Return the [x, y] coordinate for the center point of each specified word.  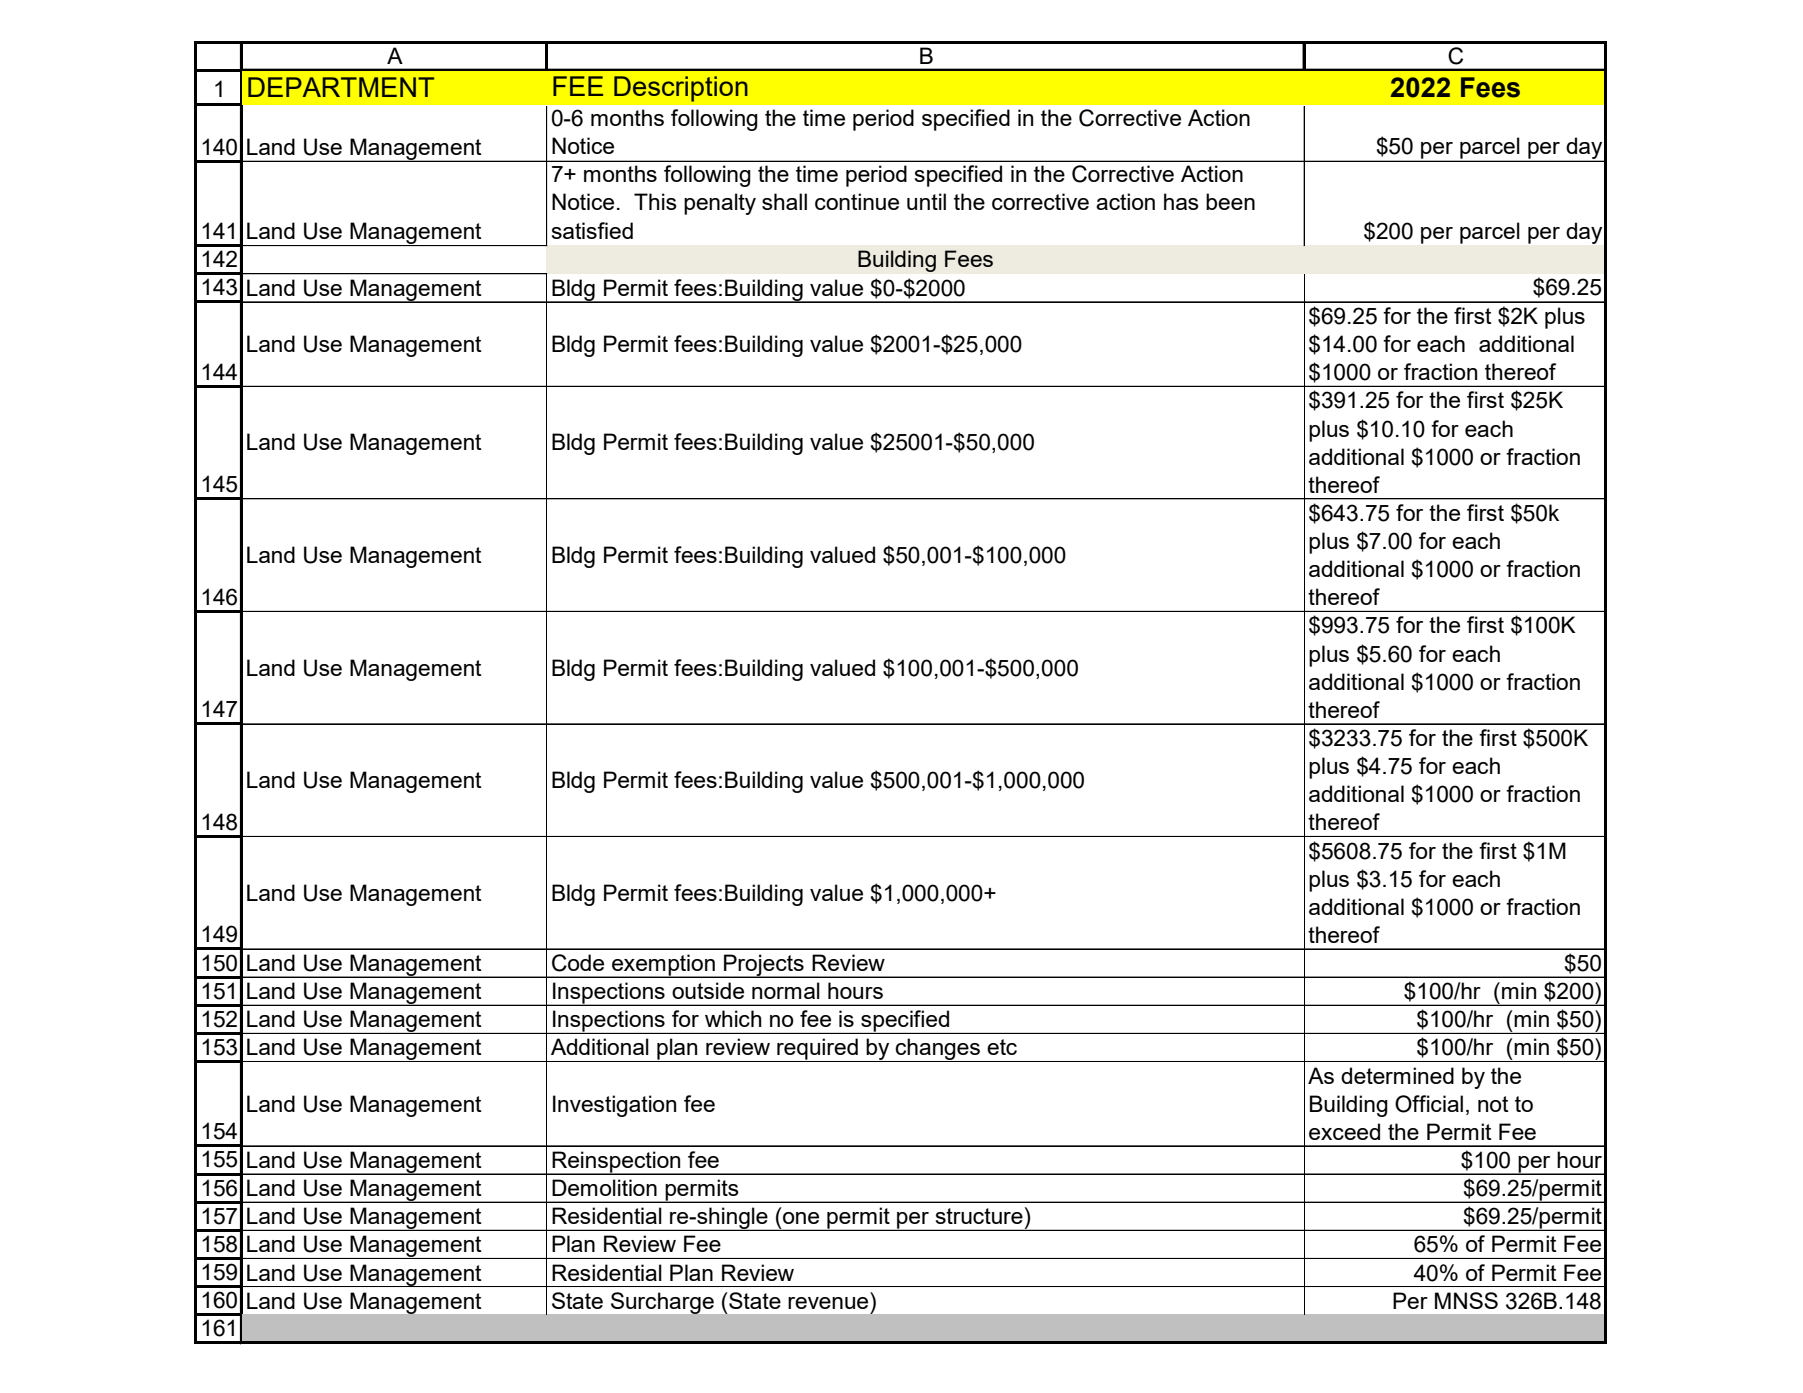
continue [857, 201]
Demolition [604, 1187]
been [1230, 201]
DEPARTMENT [341, 87]
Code [578, 963]
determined [1397, 1075]
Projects [764, 966]
